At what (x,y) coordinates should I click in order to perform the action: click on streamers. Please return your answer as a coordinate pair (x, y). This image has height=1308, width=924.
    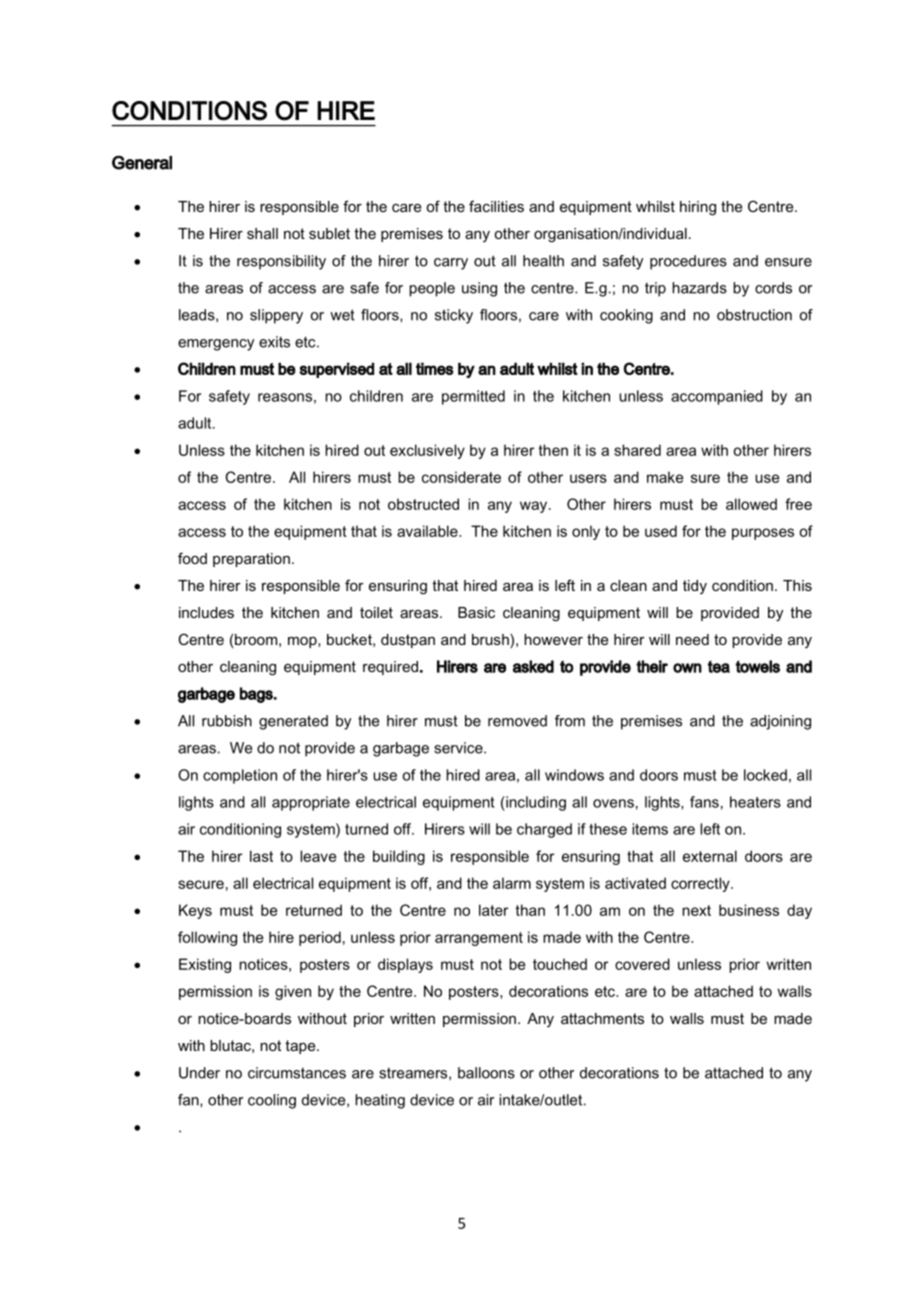
    Looking at the image, I should click on (414, 1074).
